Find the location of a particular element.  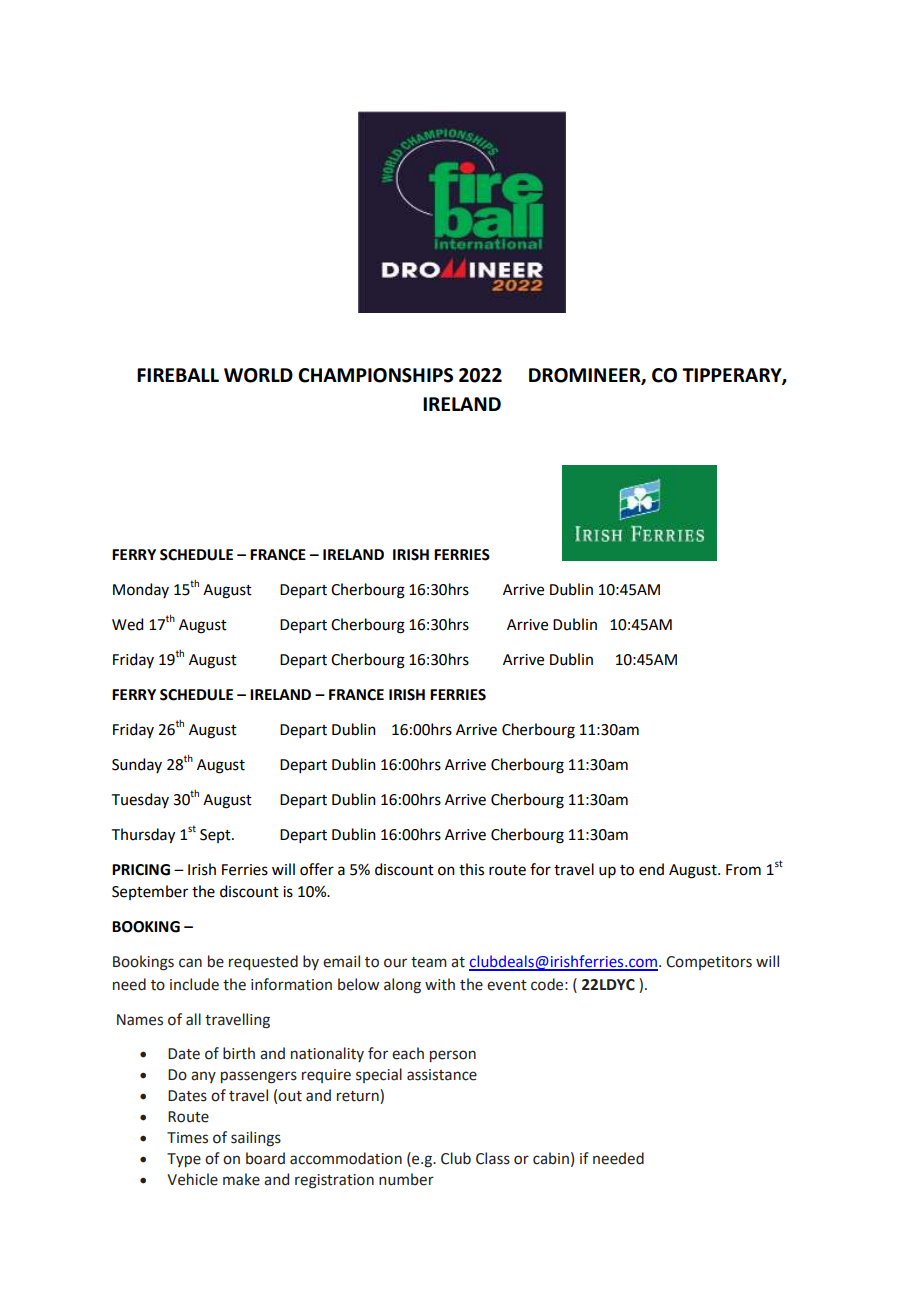

Monday is located at coordinates (141, 590).
